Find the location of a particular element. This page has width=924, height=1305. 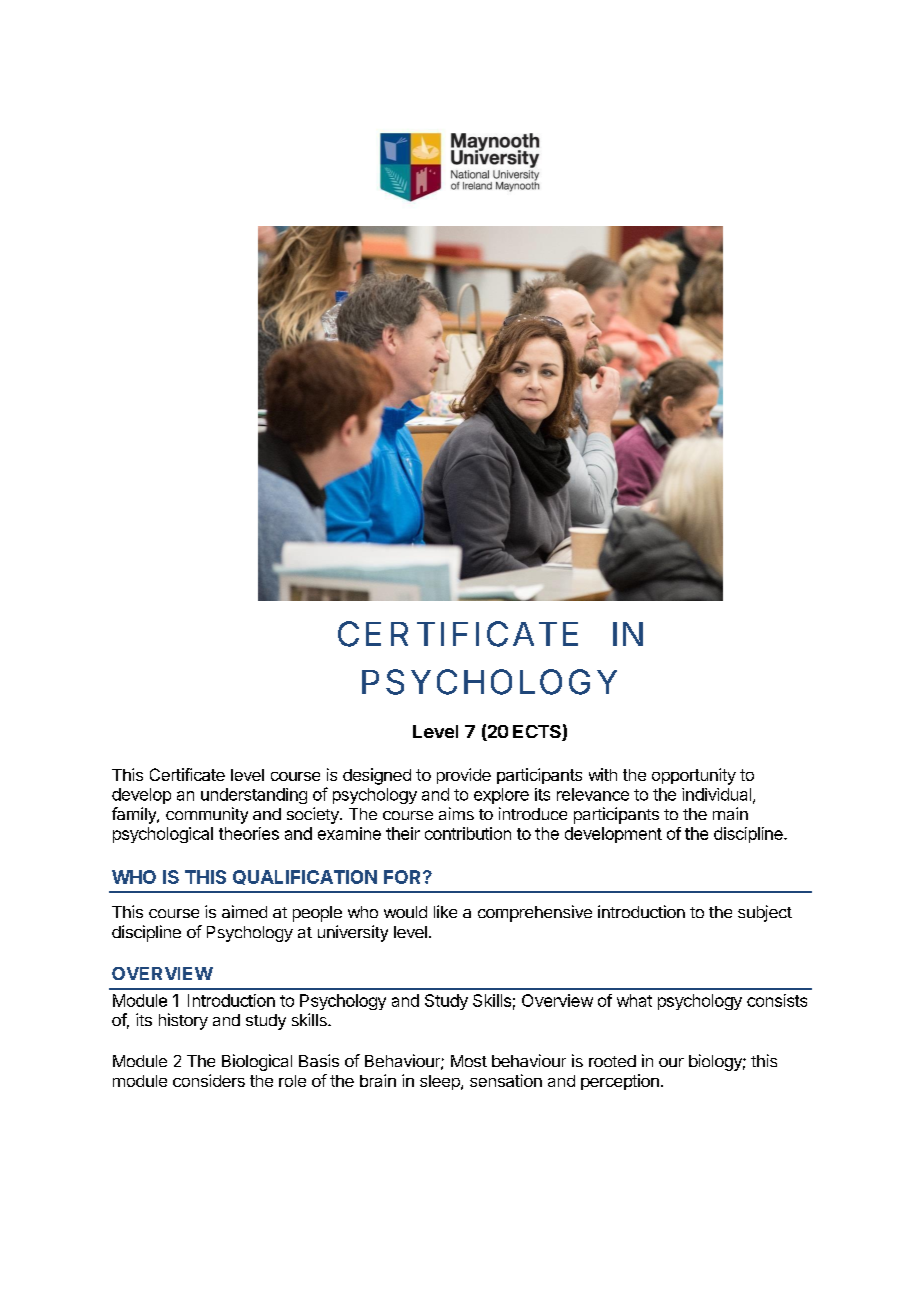

perception is located at coordinates (620, 1082).
